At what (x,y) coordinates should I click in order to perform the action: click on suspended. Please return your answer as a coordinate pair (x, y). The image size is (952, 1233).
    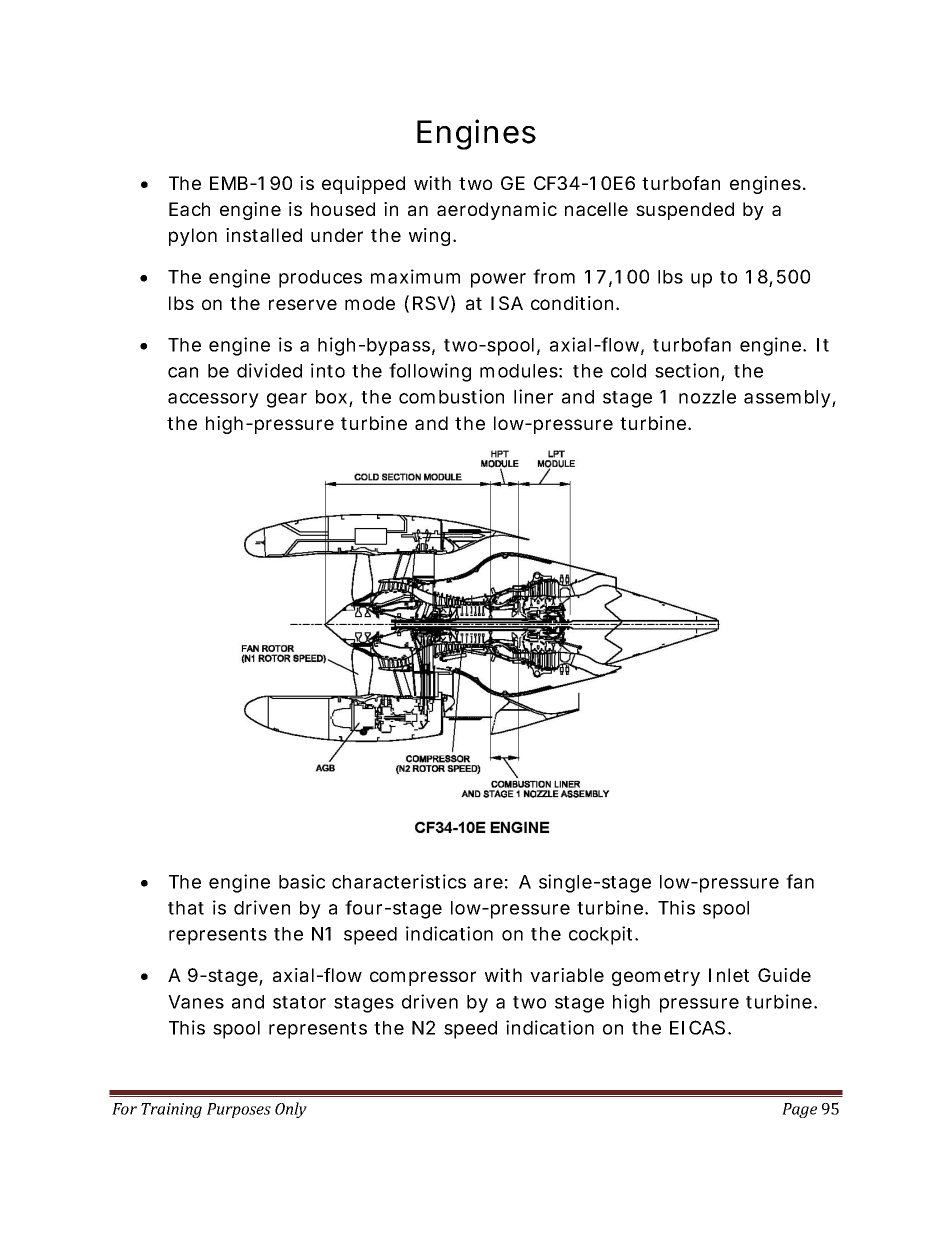
    Looking at the image, I should click on (685, 211).
